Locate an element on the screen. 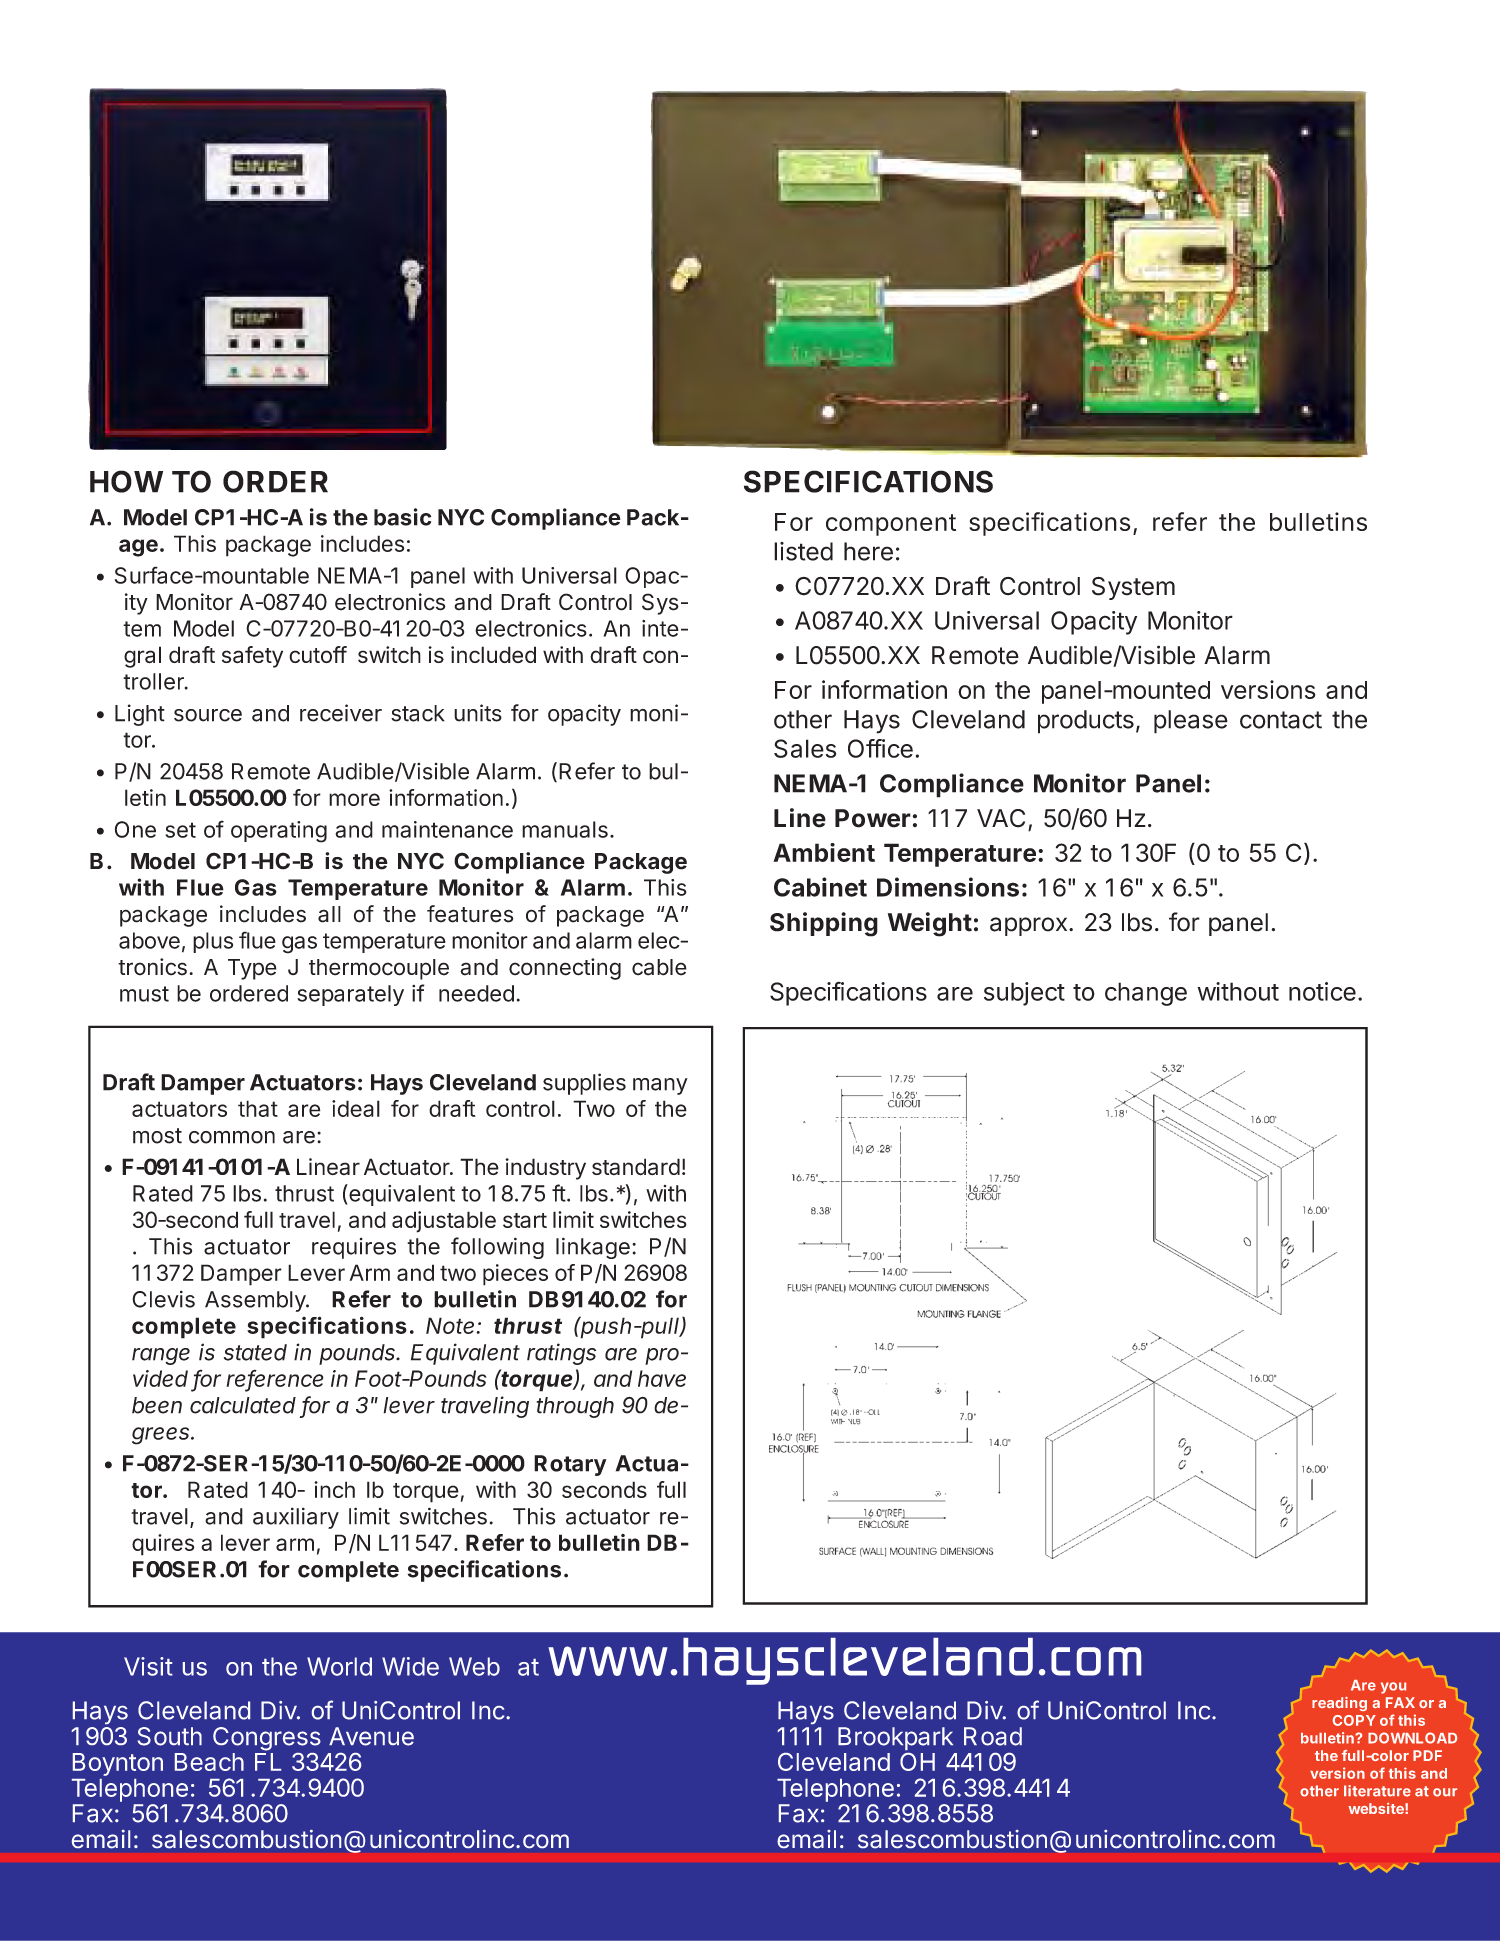  common is located at coordinates (232, 1137).
